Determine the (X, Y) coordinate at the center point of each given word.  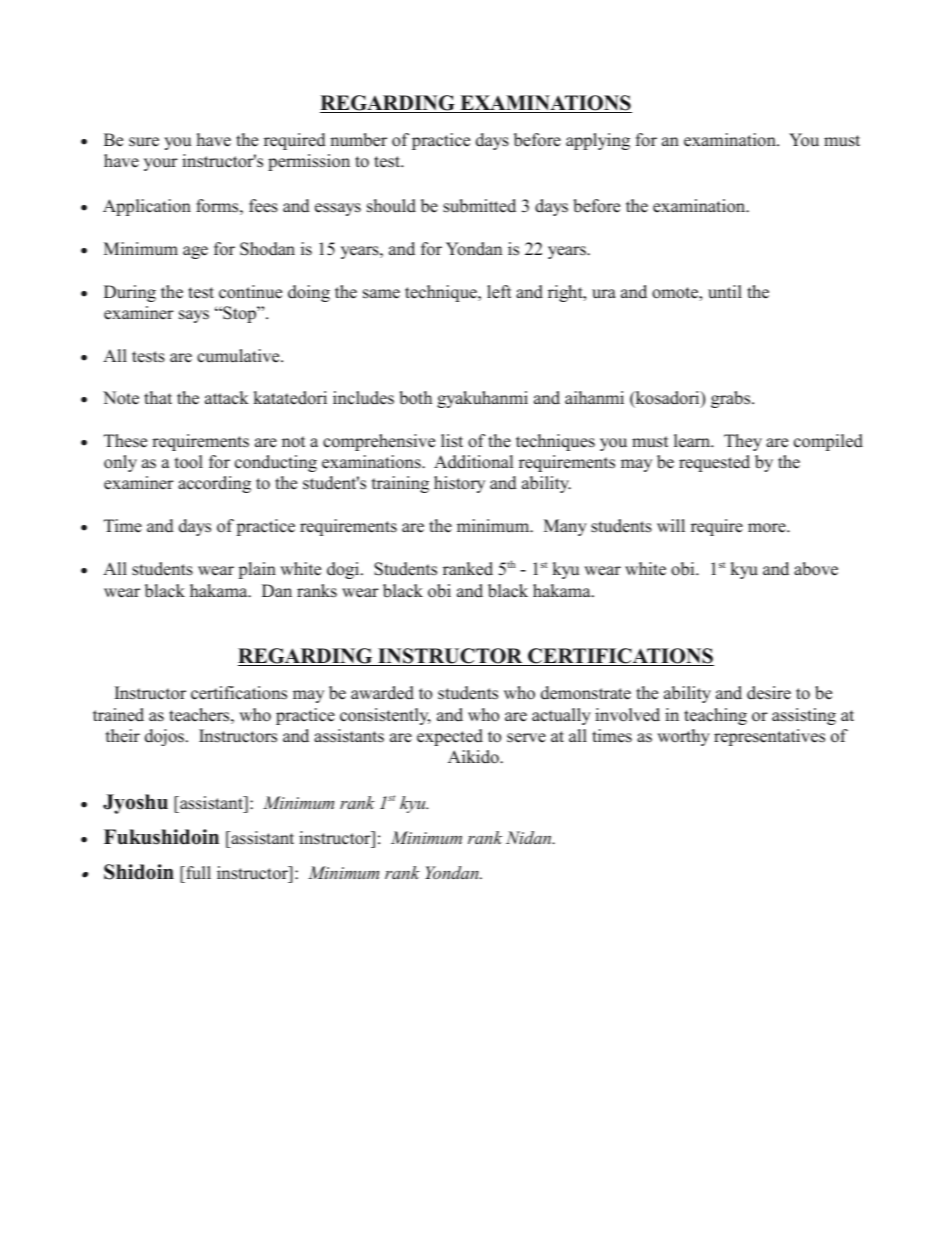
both (415, 398)
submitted (479, 206)
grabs (732, 399)
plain (257, 570)
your (161, 164)
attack (227, 397)
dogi (344, 570)
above (816, 569)
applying (598, 141)
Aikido (474, 757)
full (197, 873)
